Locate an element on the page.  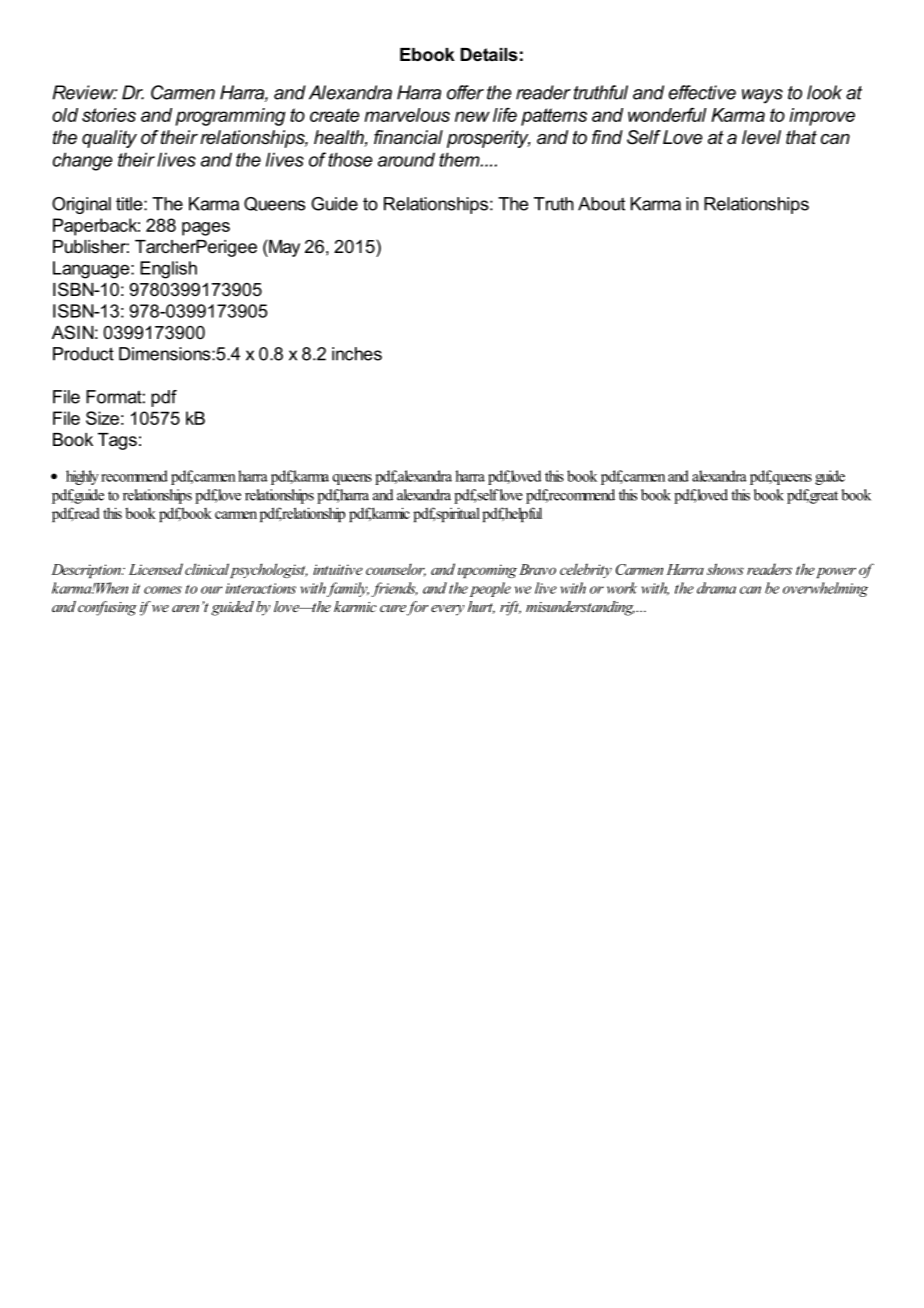
effective is located at coordinates (702, 92).
